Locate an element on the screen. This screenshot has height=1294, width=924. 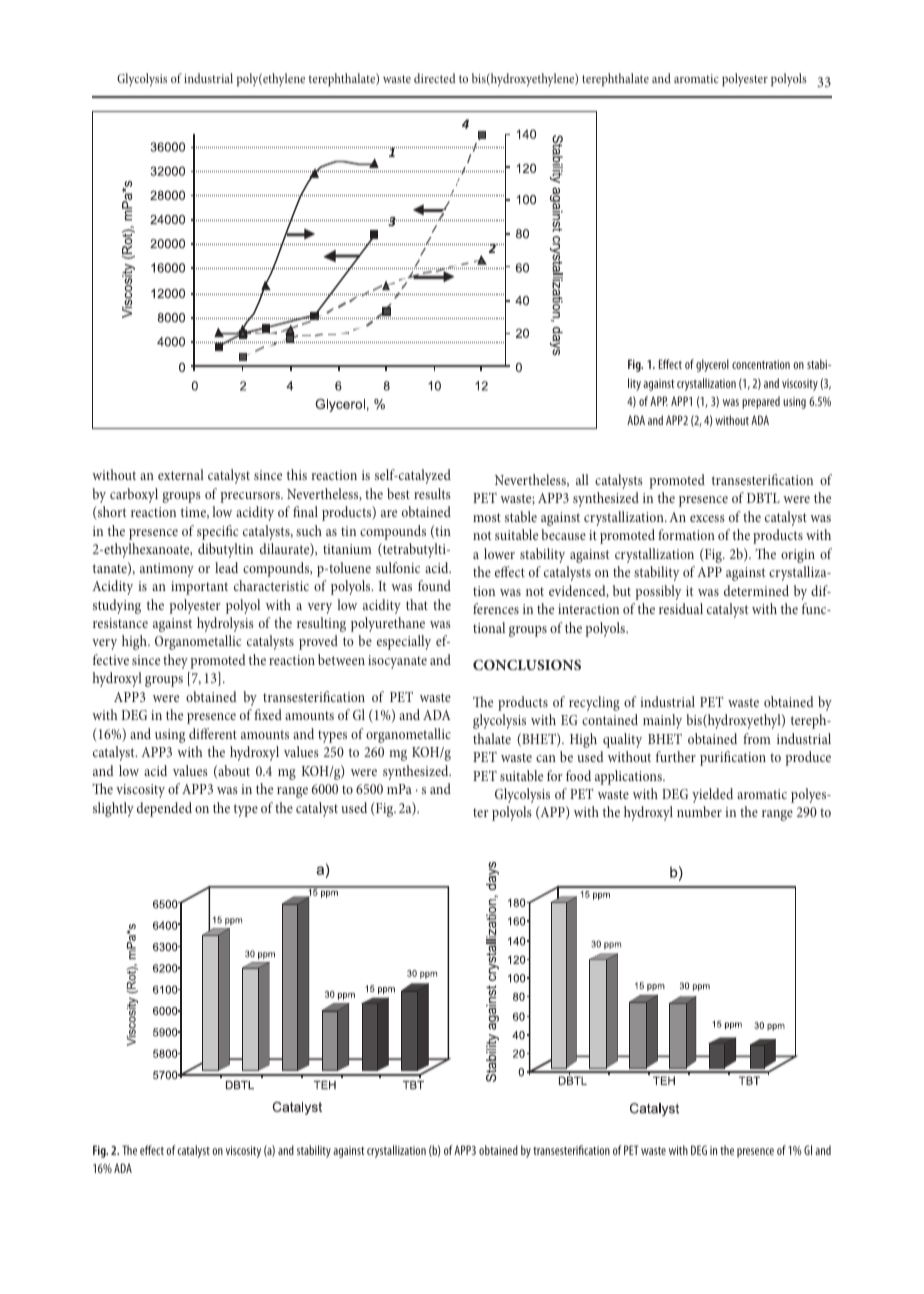
excess is located at coordinates (707, 518).
